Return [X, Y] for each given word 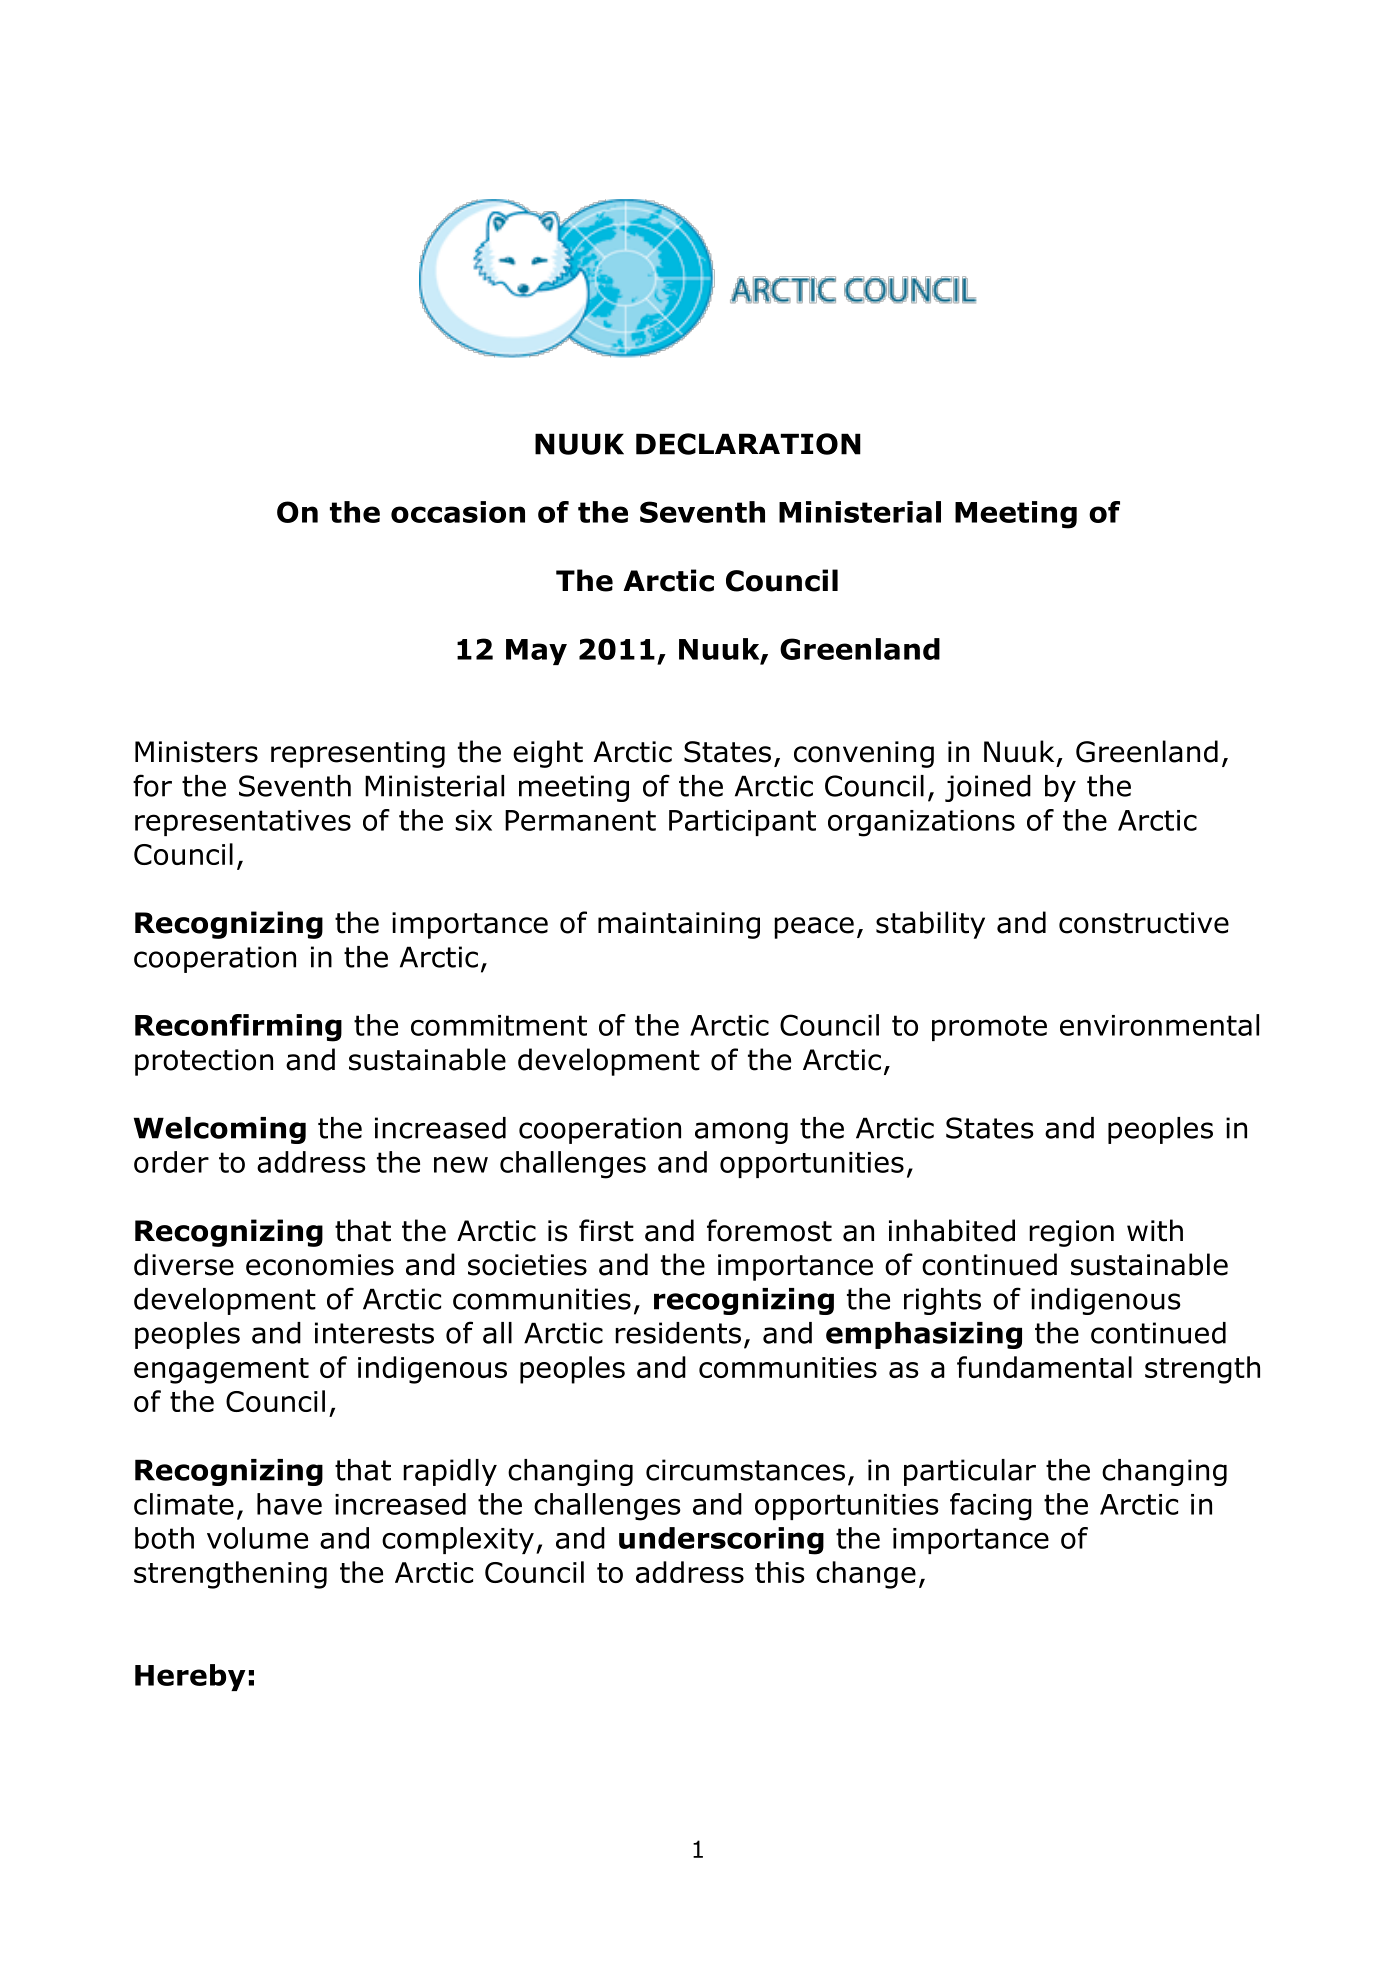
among [741, 1133]
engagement [221, 1371]
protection [204, 1062]
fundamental [1044, 1367]
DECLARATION [748, 444]
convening [864, 754]
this [780, 1572]
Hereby [190, 1677]
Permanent [580, 820]
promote [989, 1028]
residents [678, 1333]
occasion [458, 512]
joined [988, 788]
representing [358, 754]
